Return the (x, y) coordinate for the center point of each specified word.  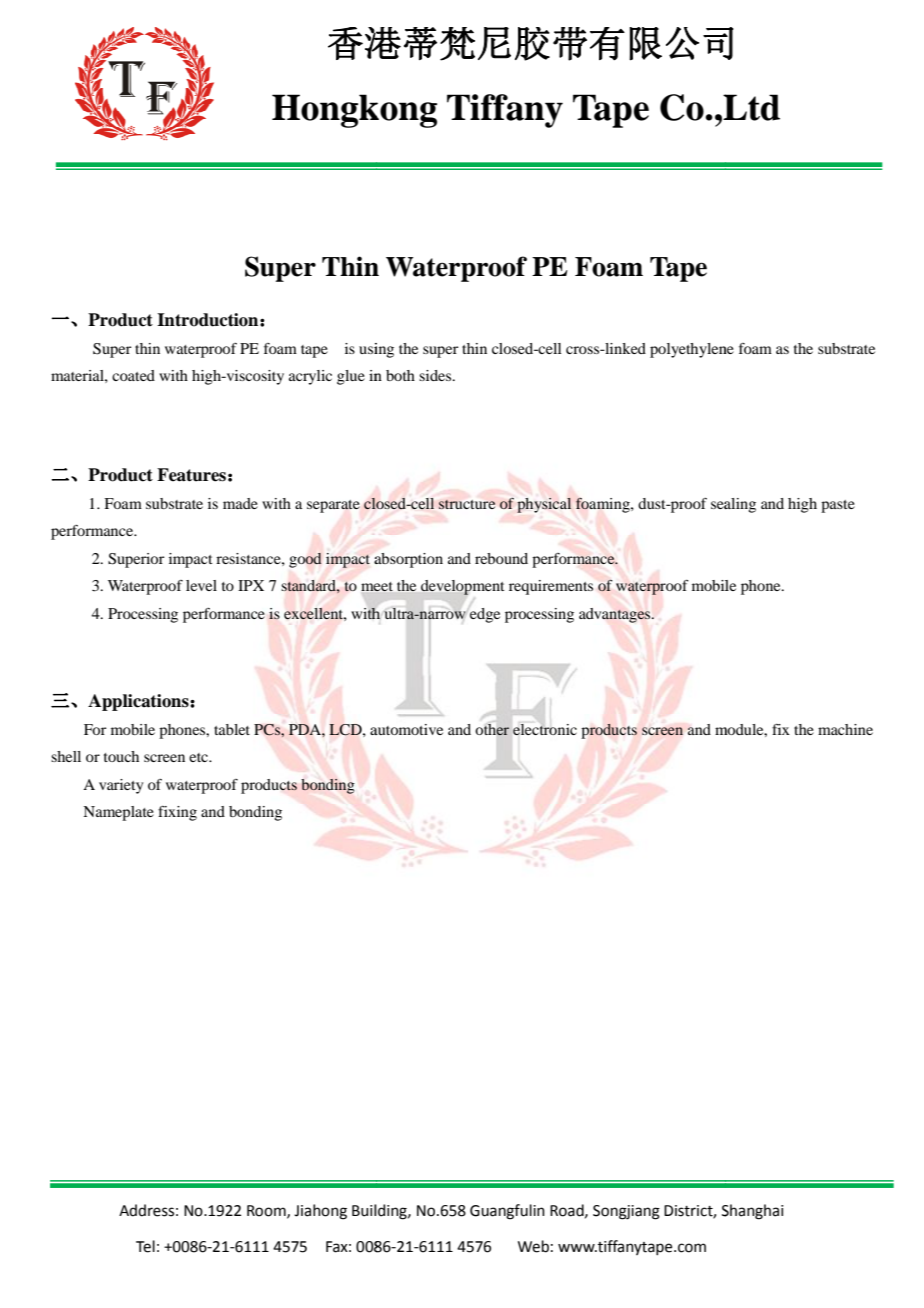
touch (121, 756)
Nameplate (118, 813)
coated (133, 375)
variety (121, 786)
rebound (501, 558)
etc (200, 757)
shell (66, 756)
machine (845, 729)
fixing (177, 813)
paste (838, 506)
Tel (145, 1246)
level (201, 585)
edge (484, 615)
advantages (616, 615)
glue (351, 377)
